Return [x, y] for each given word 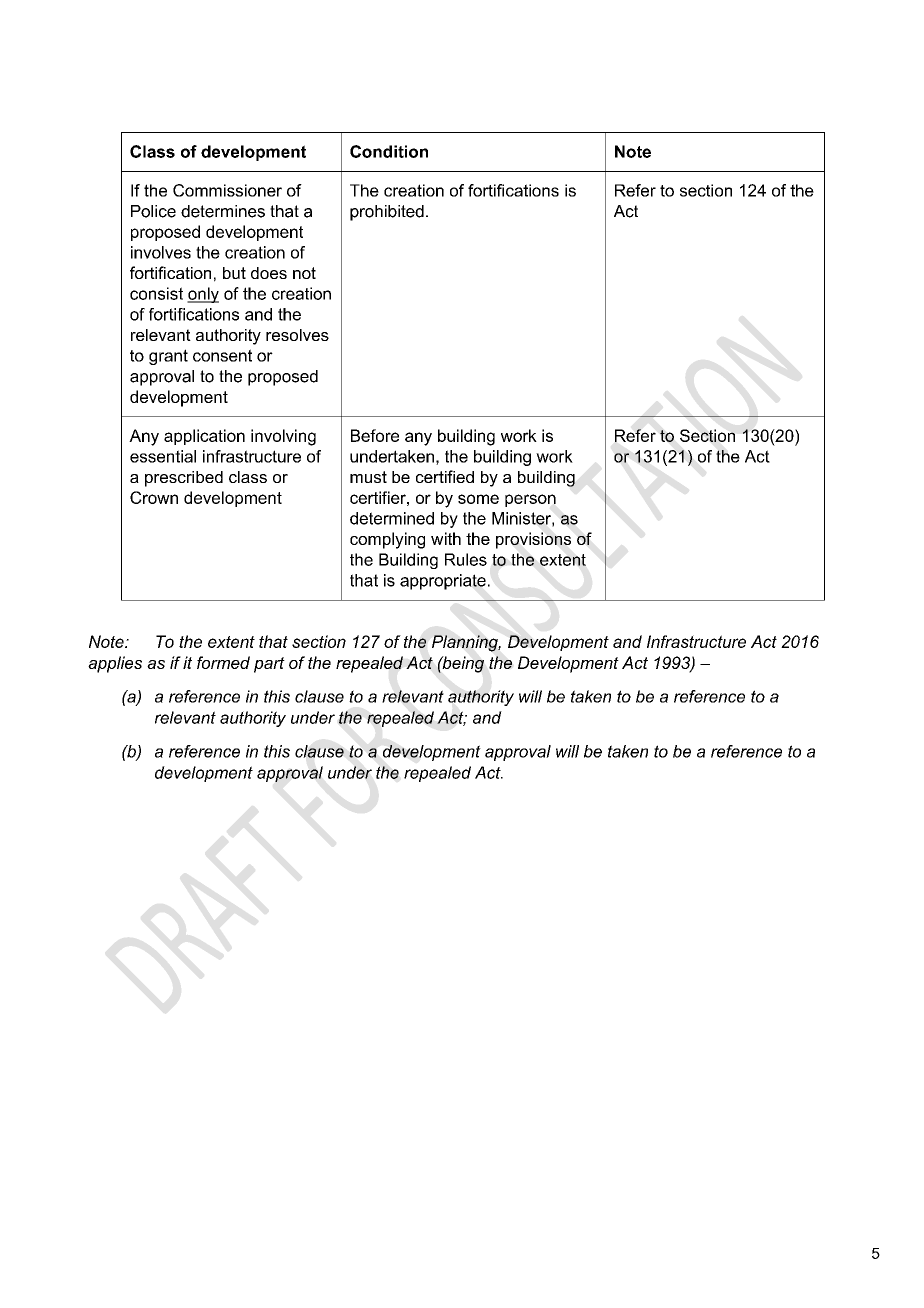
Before [375, 435]
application [204, 437]
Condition [389, 151]
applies [115, 664]
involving [283, 437]
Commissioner [227, 190]
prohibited [387, 213]
